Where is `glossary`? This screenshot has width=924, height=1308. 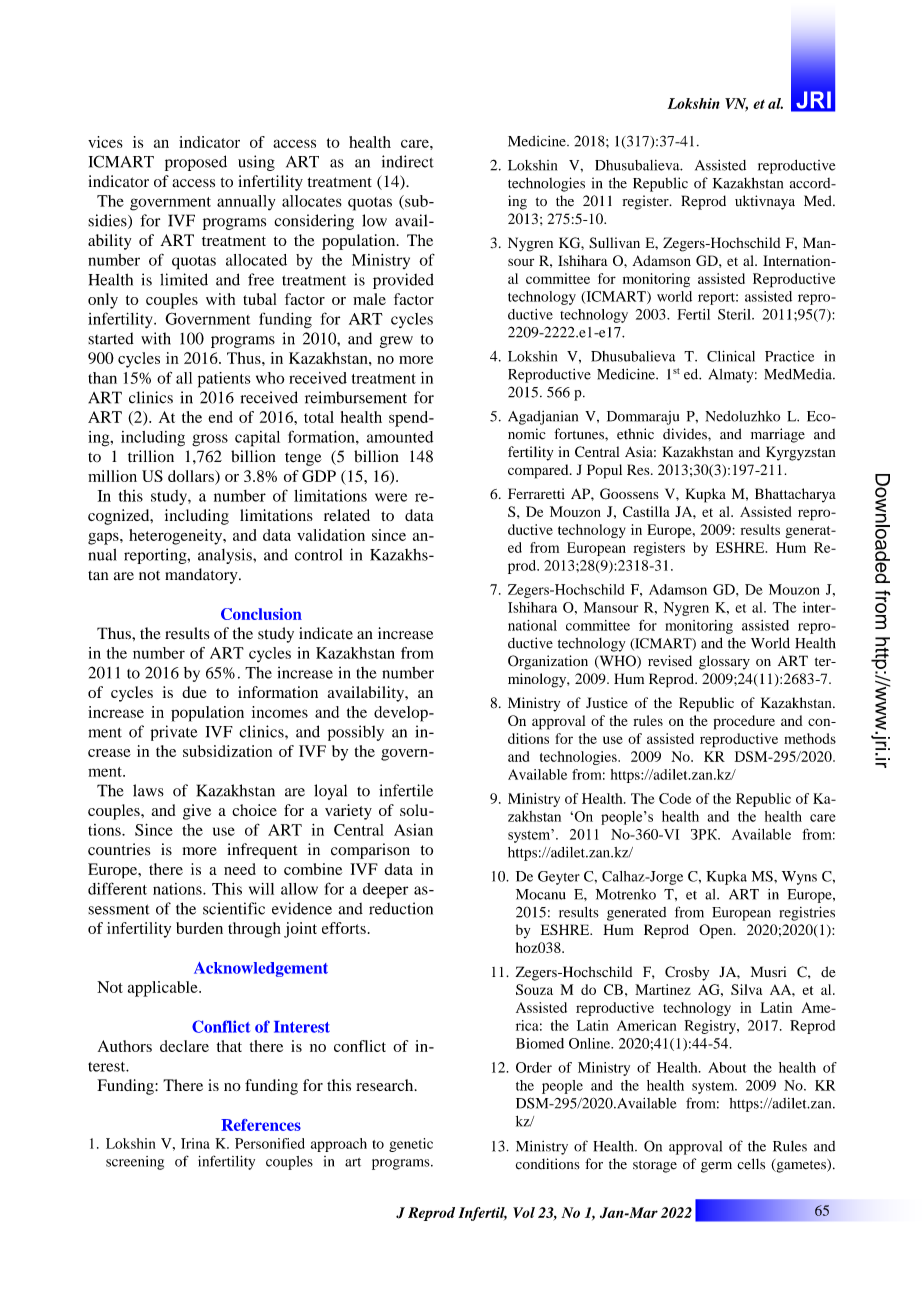 glossary is located at coordinates (724, 662).
